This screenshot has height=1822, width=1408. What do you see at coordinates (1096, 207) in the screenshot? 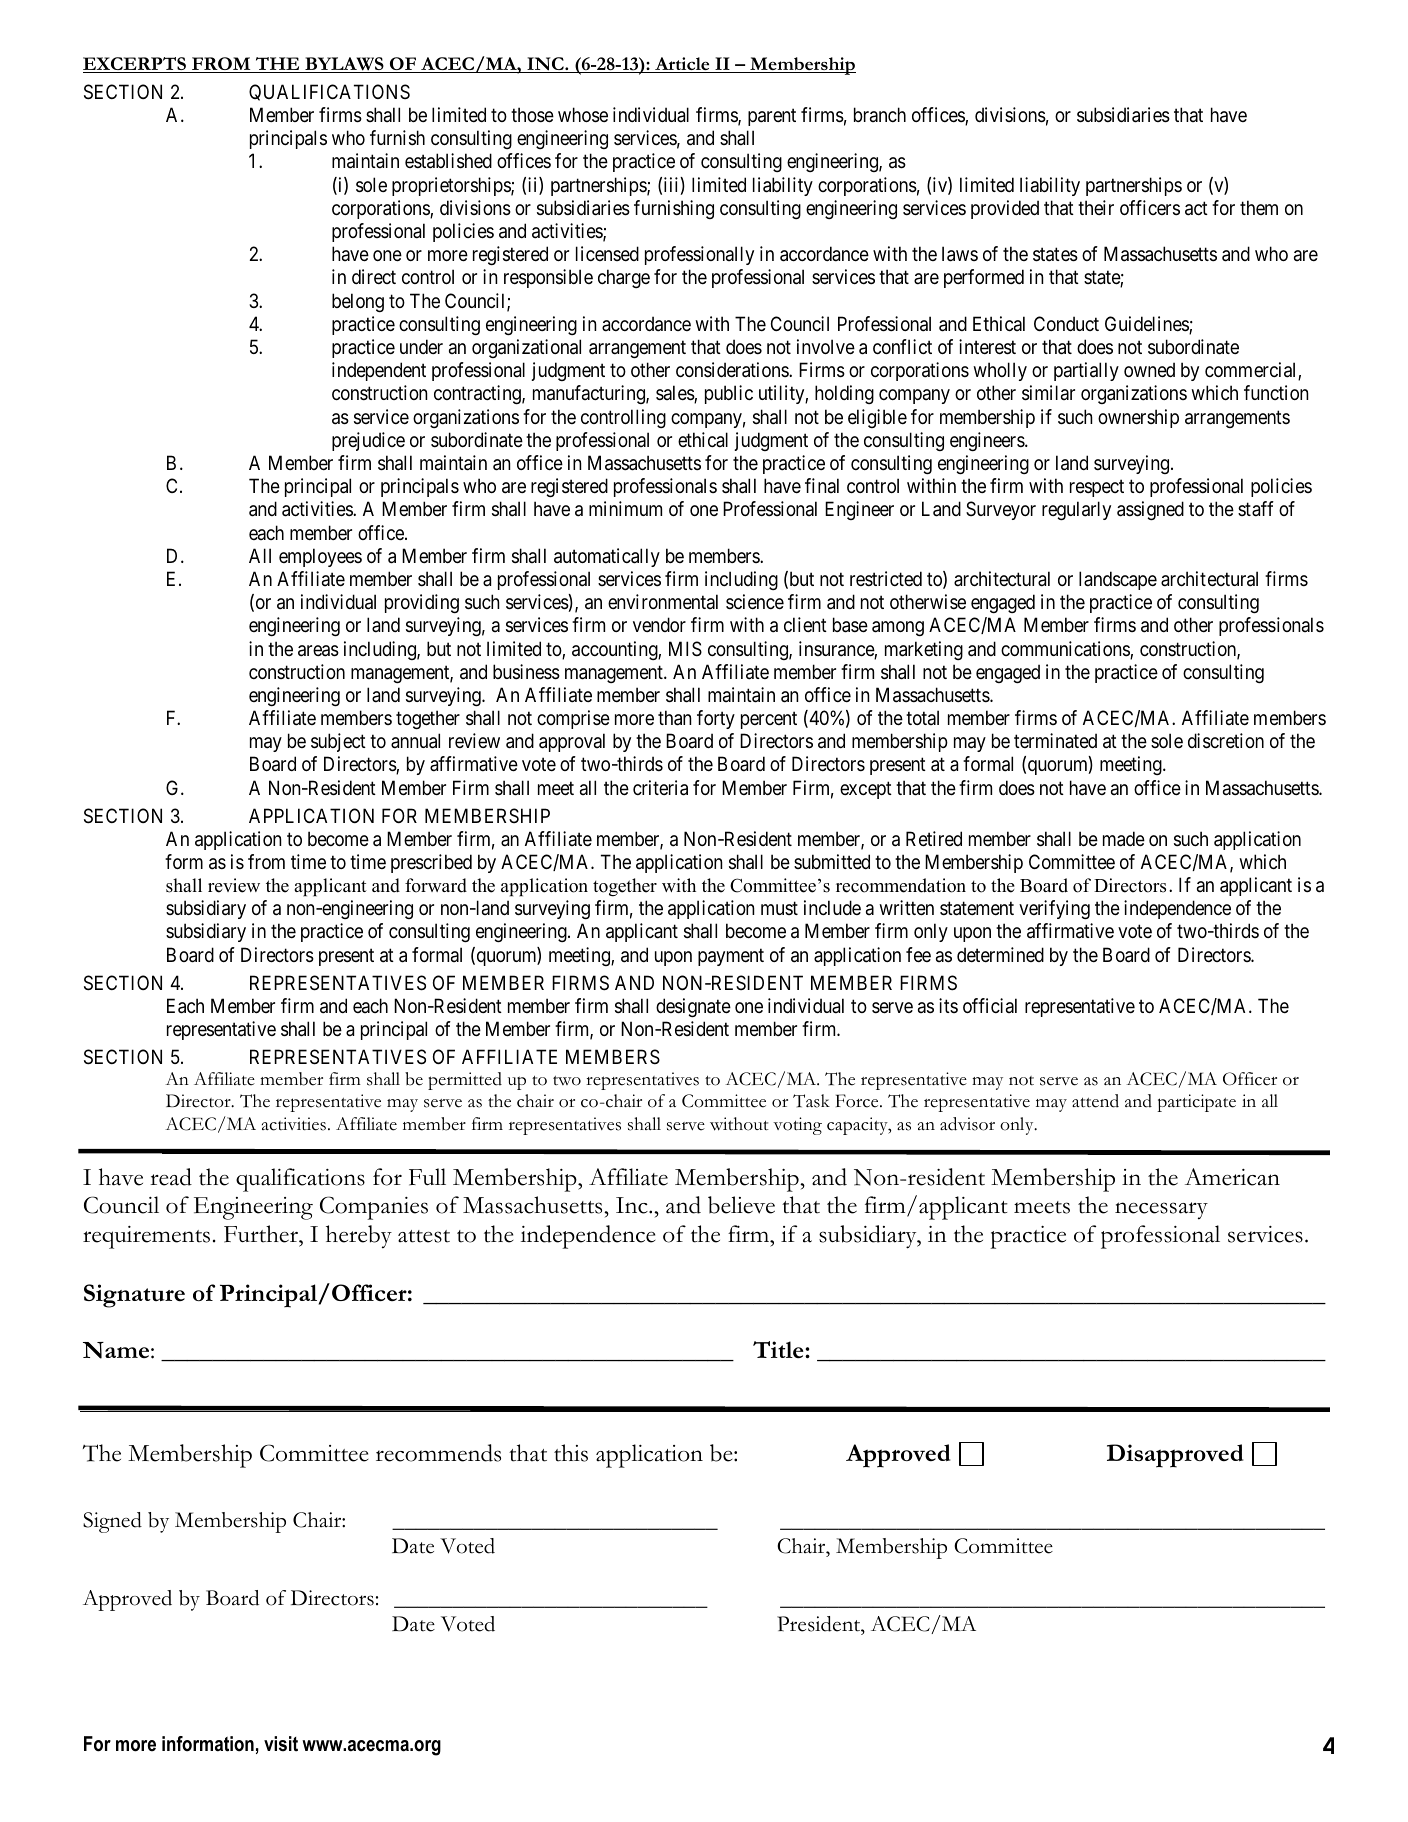
I see `their` at bounding box center [1096, 207].
